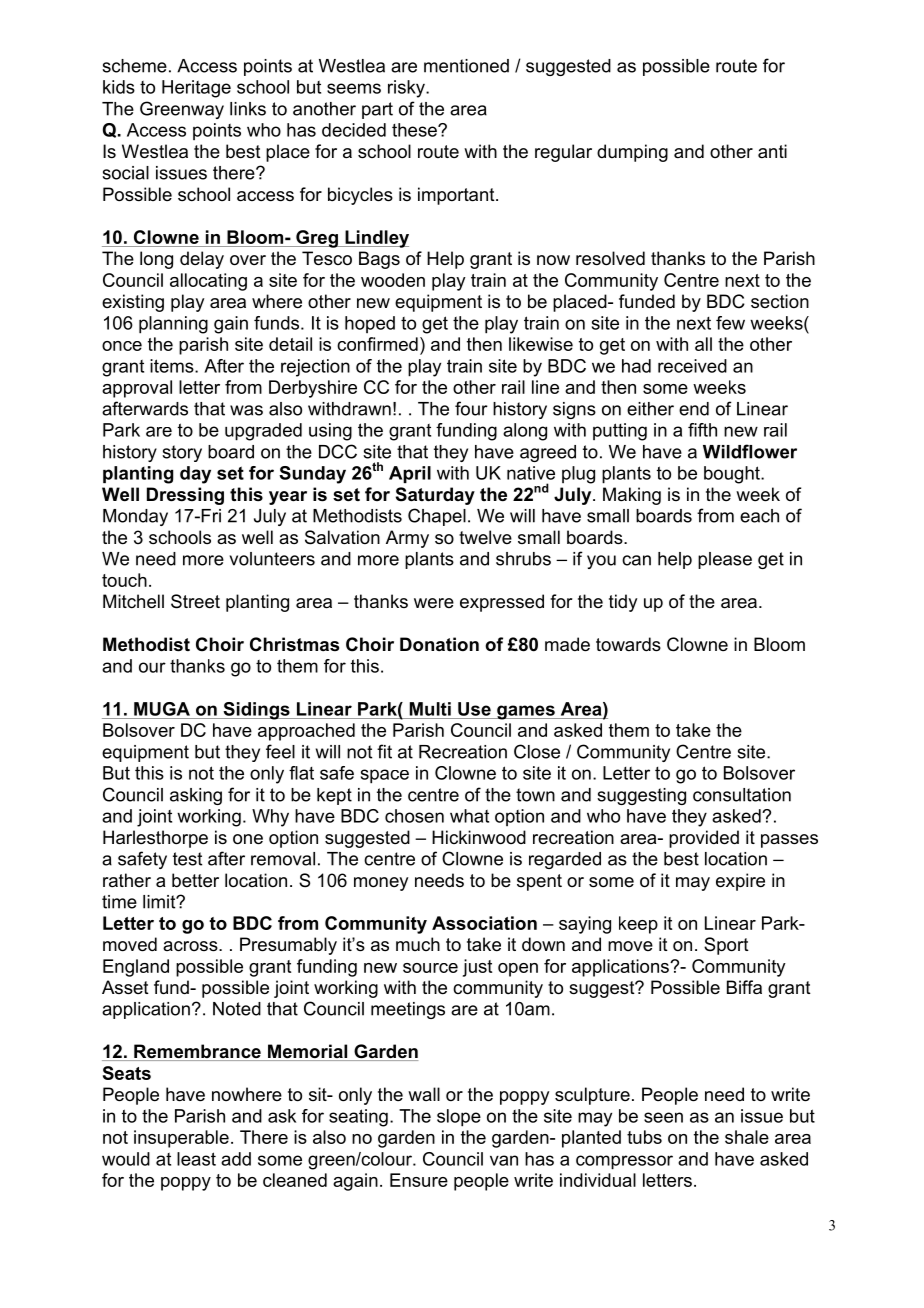 Image resolution: width=924 pixels, height=1308 pixels. Describe the element at coordinates (196, 1159) in the screenshot. I see `least` at that location.
